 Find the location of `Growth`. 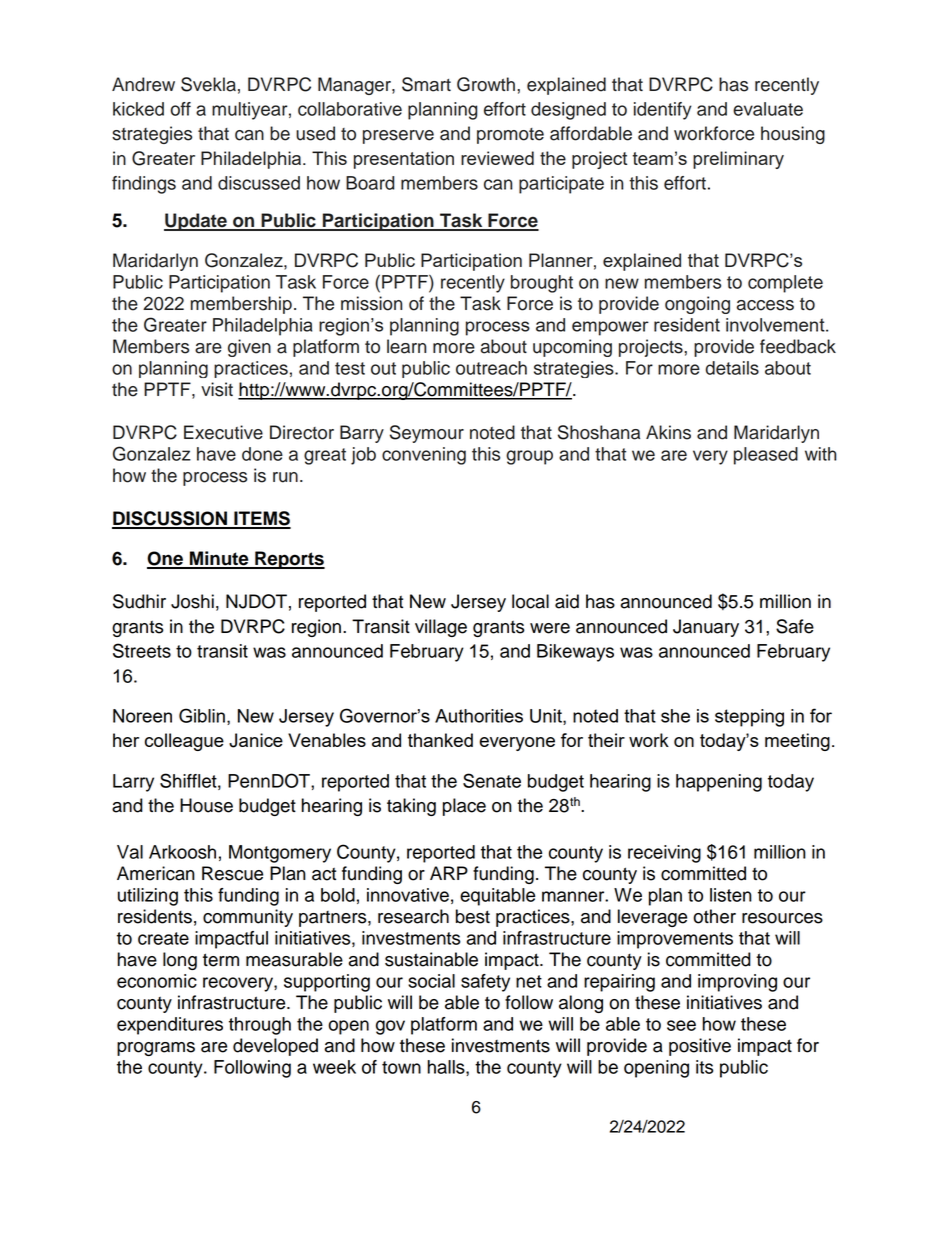

Growth is located at coordinates (486, 84).
